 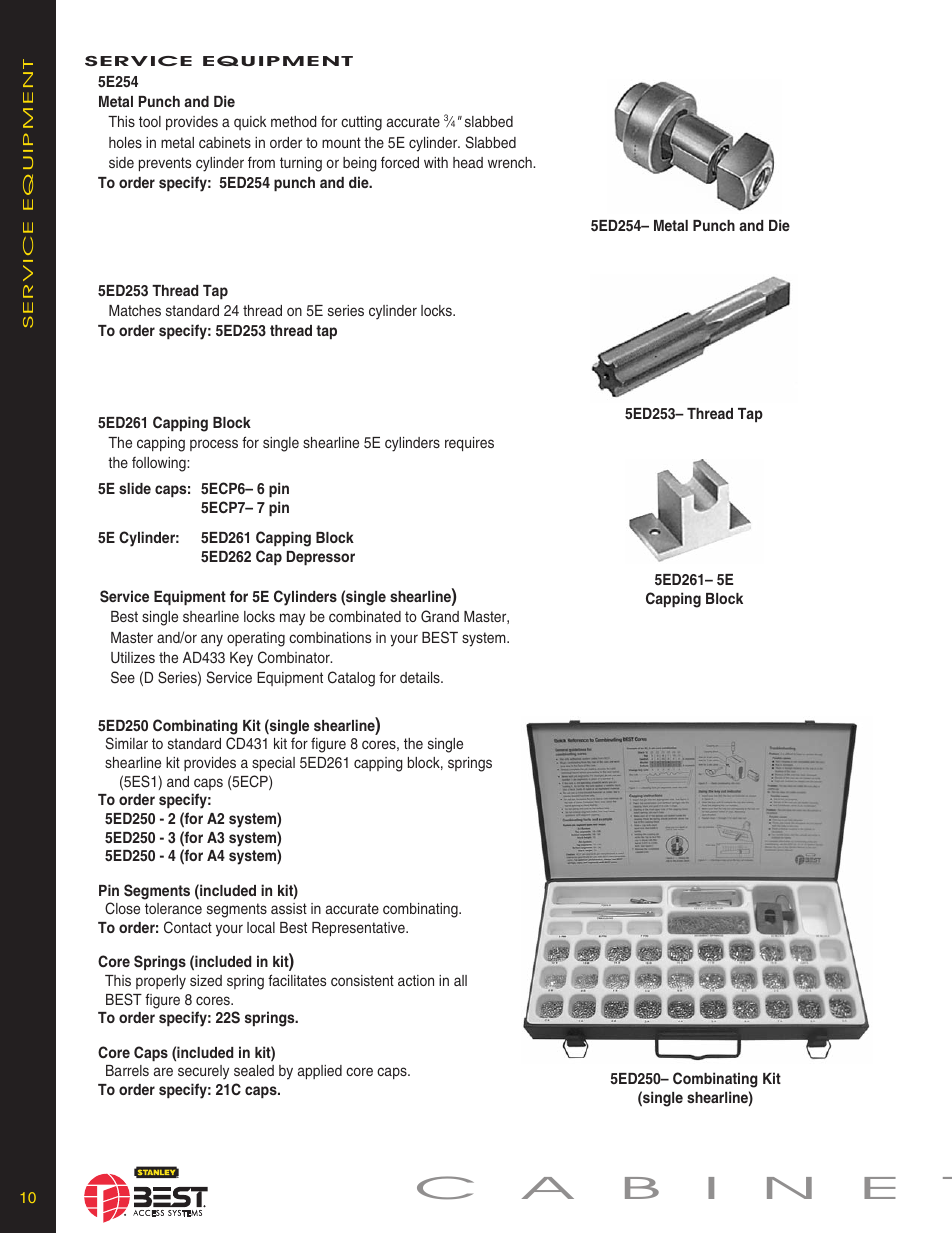 I want to click on Similar, so click(x=127, y=743).
